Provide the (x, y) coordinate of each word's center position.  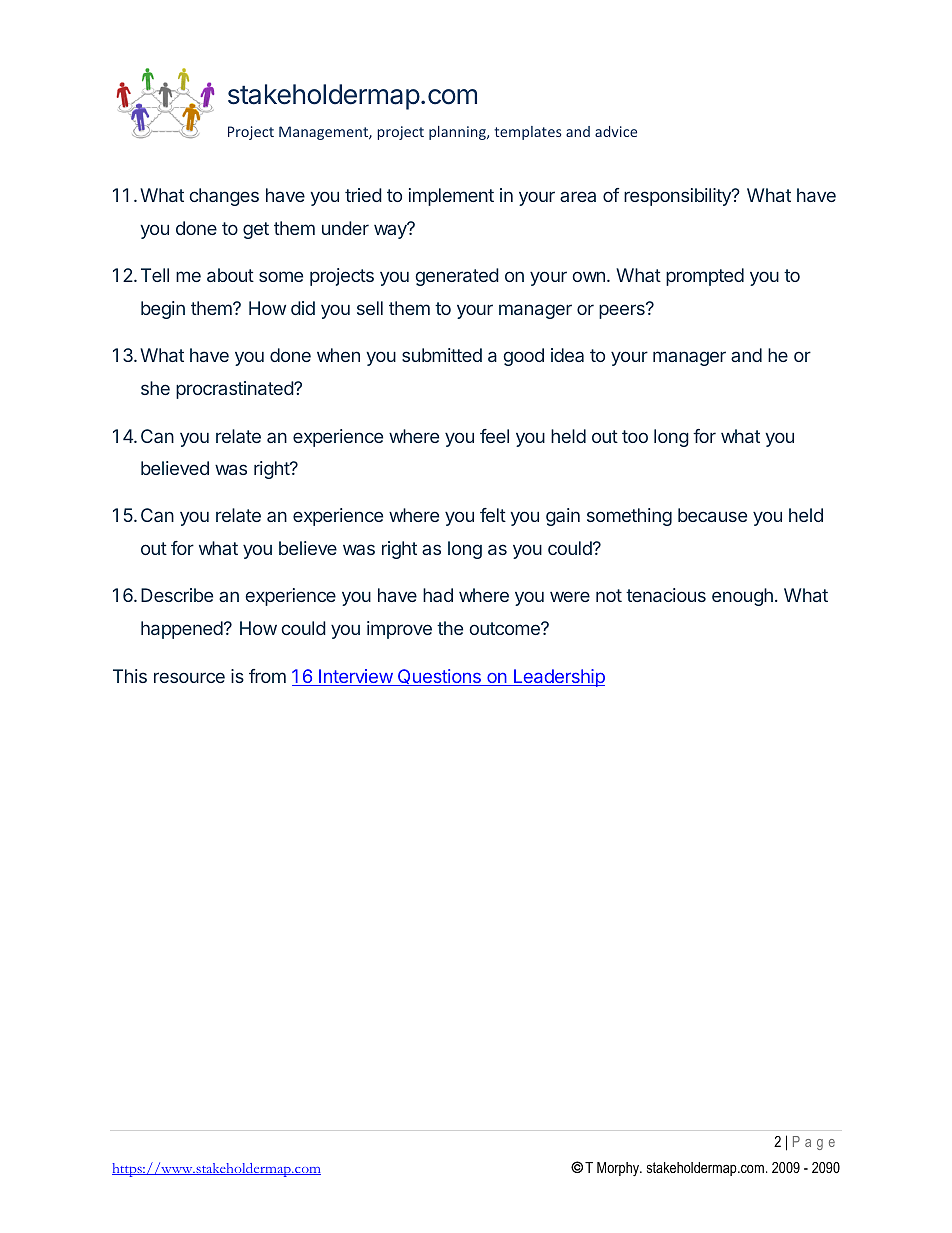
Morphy (619, 1169)
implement (451, 197)
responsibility (678, 197)
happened (183, 630)
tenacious (666, 595)
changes (224, 197)
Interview (355, 677)
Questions (439, 677)
